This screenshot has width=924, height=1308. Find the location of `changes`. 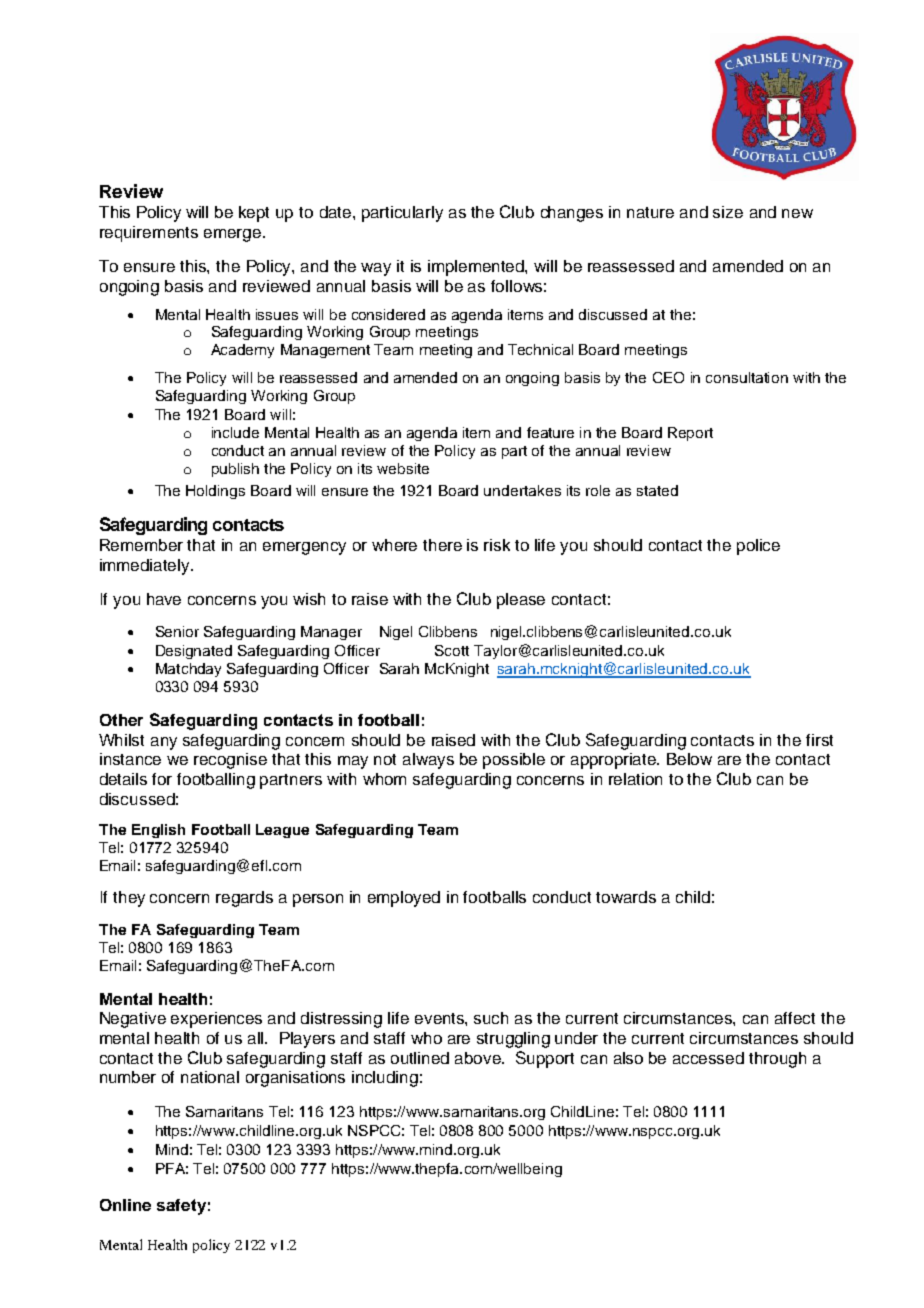

changes is located at coordinates (572, 214).
